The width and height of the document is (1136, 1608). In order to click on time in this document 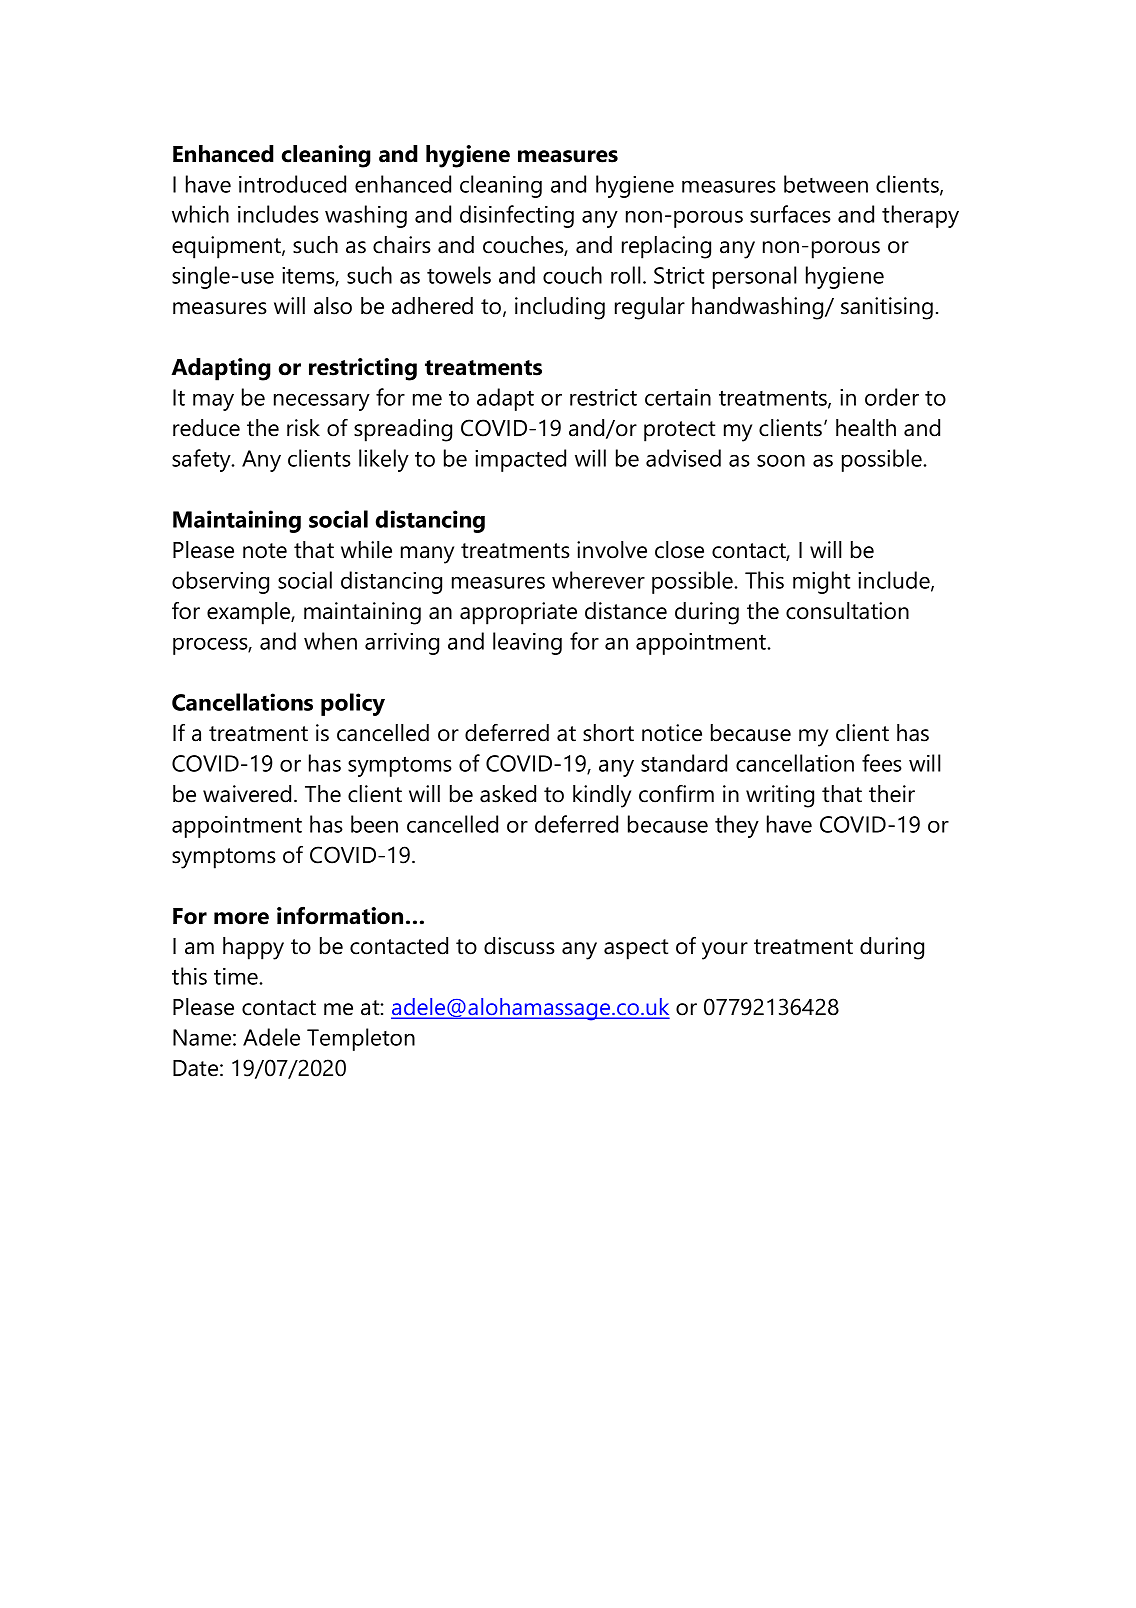, I will do `click(237, 976)`.
